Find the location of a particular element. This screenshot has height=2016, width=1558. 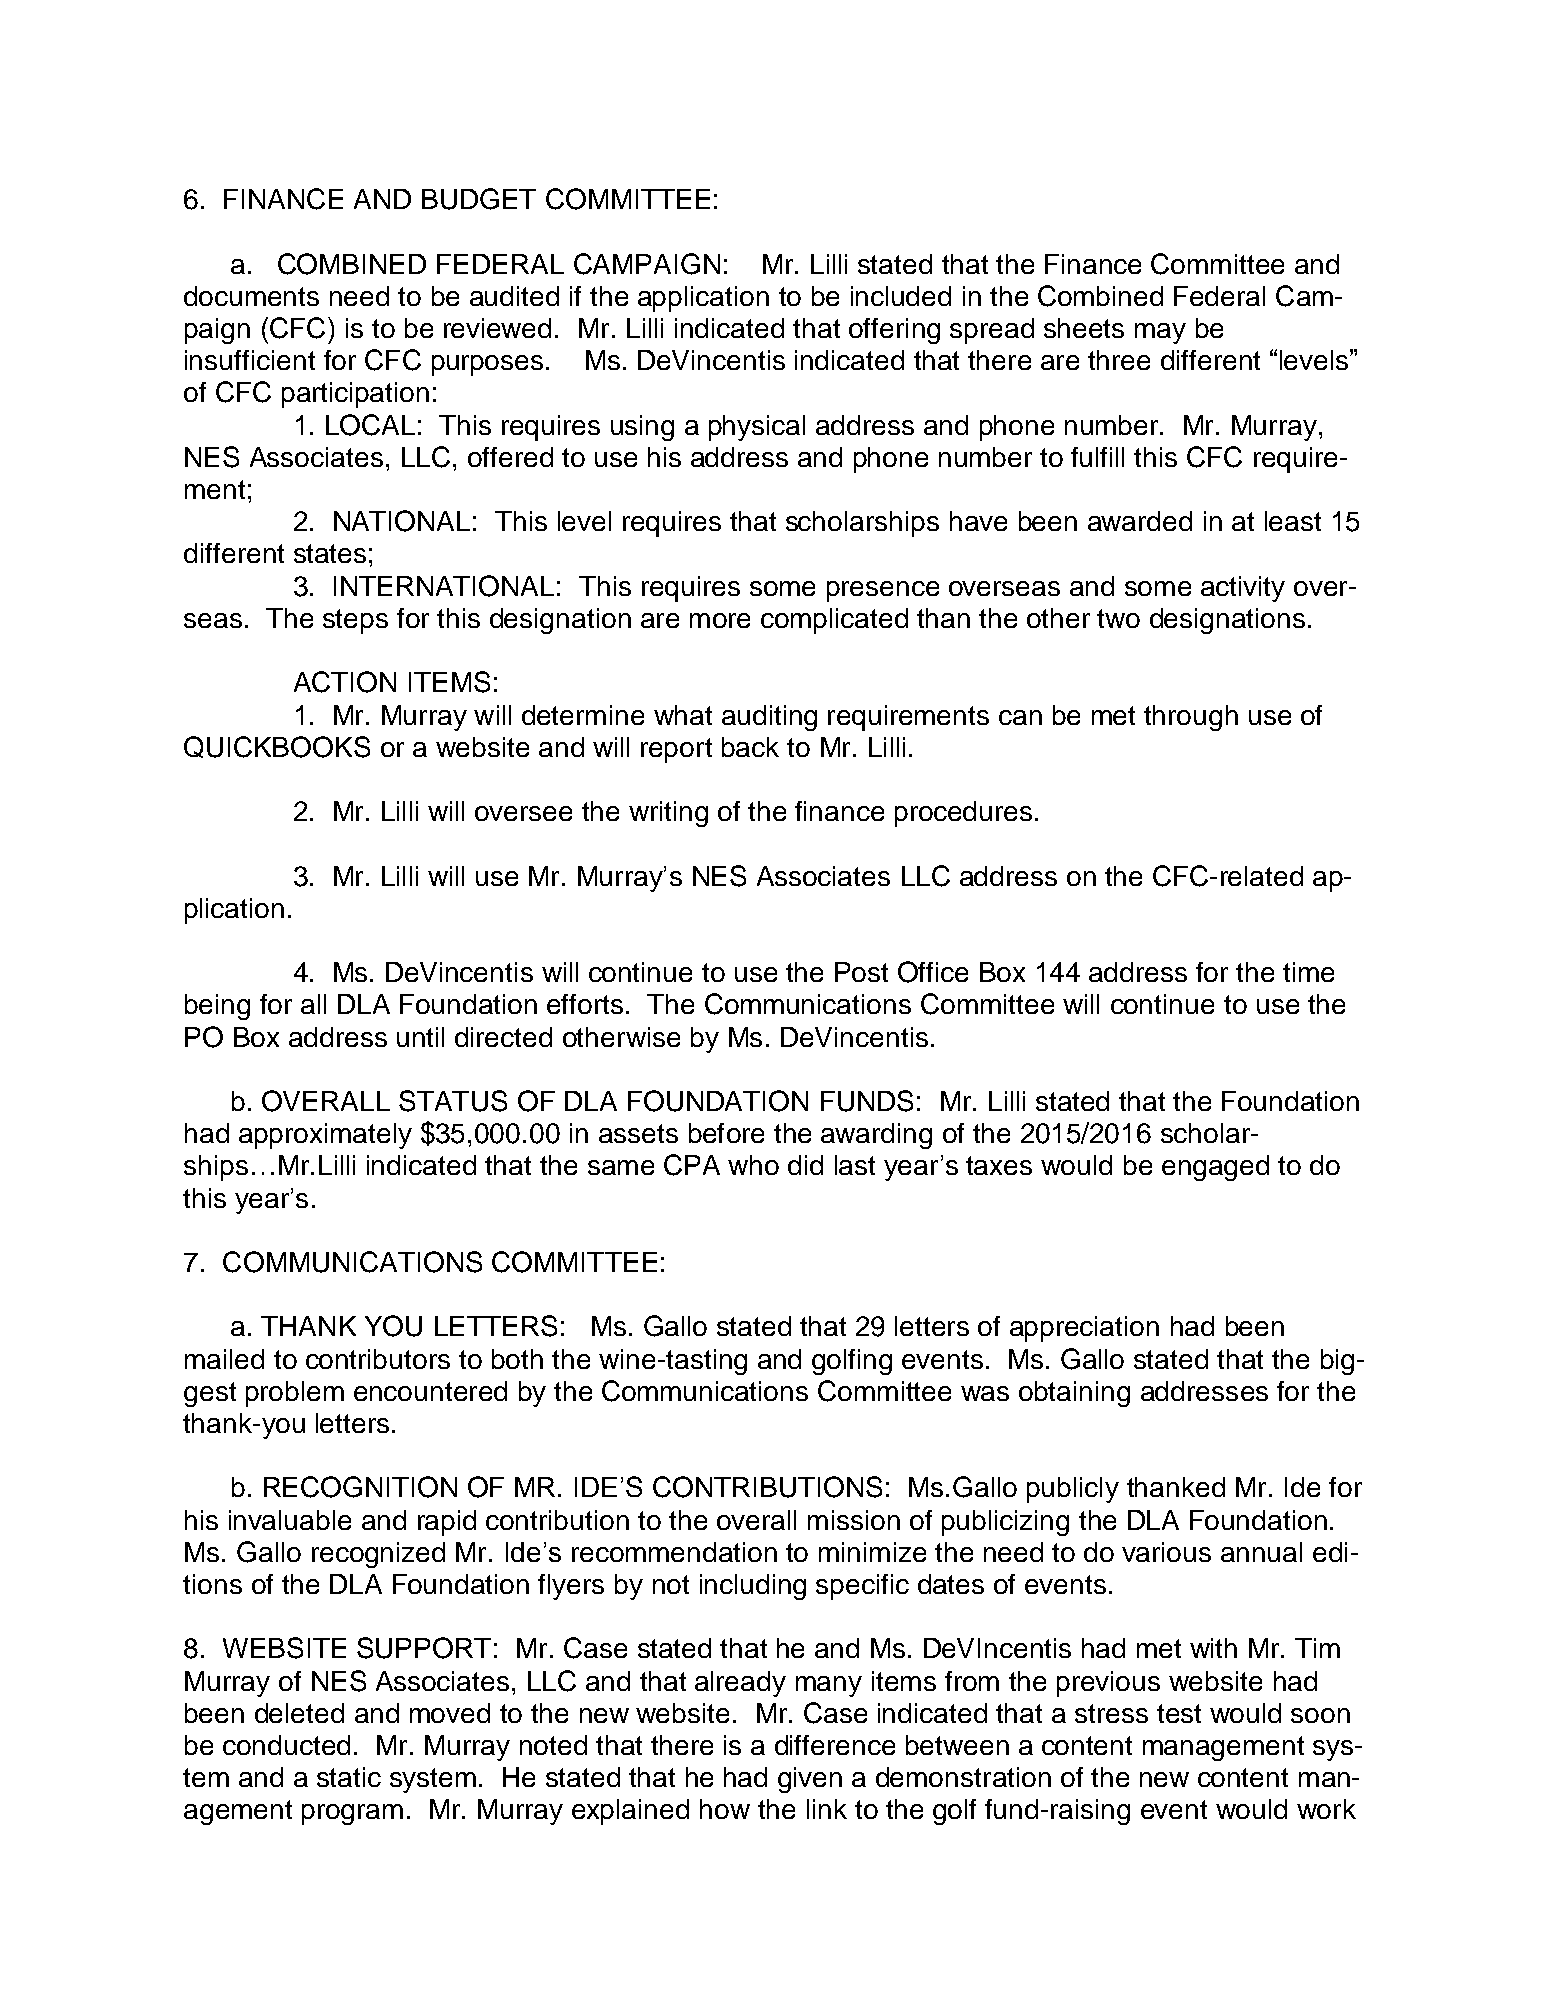

included is located at coordinates (901, 296).
